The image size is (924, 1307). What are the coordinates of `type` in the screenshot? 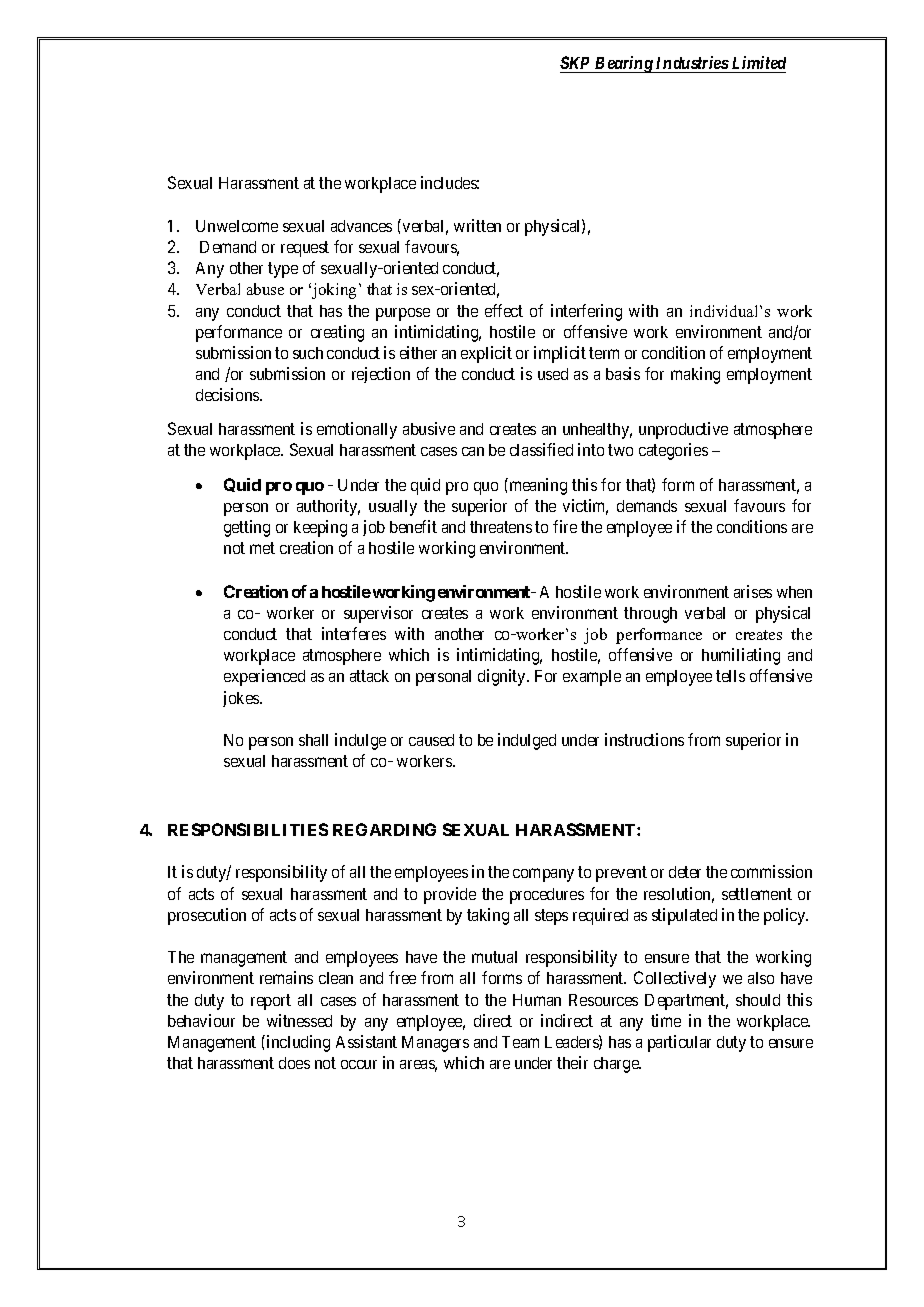 It's located at (283, 270).
